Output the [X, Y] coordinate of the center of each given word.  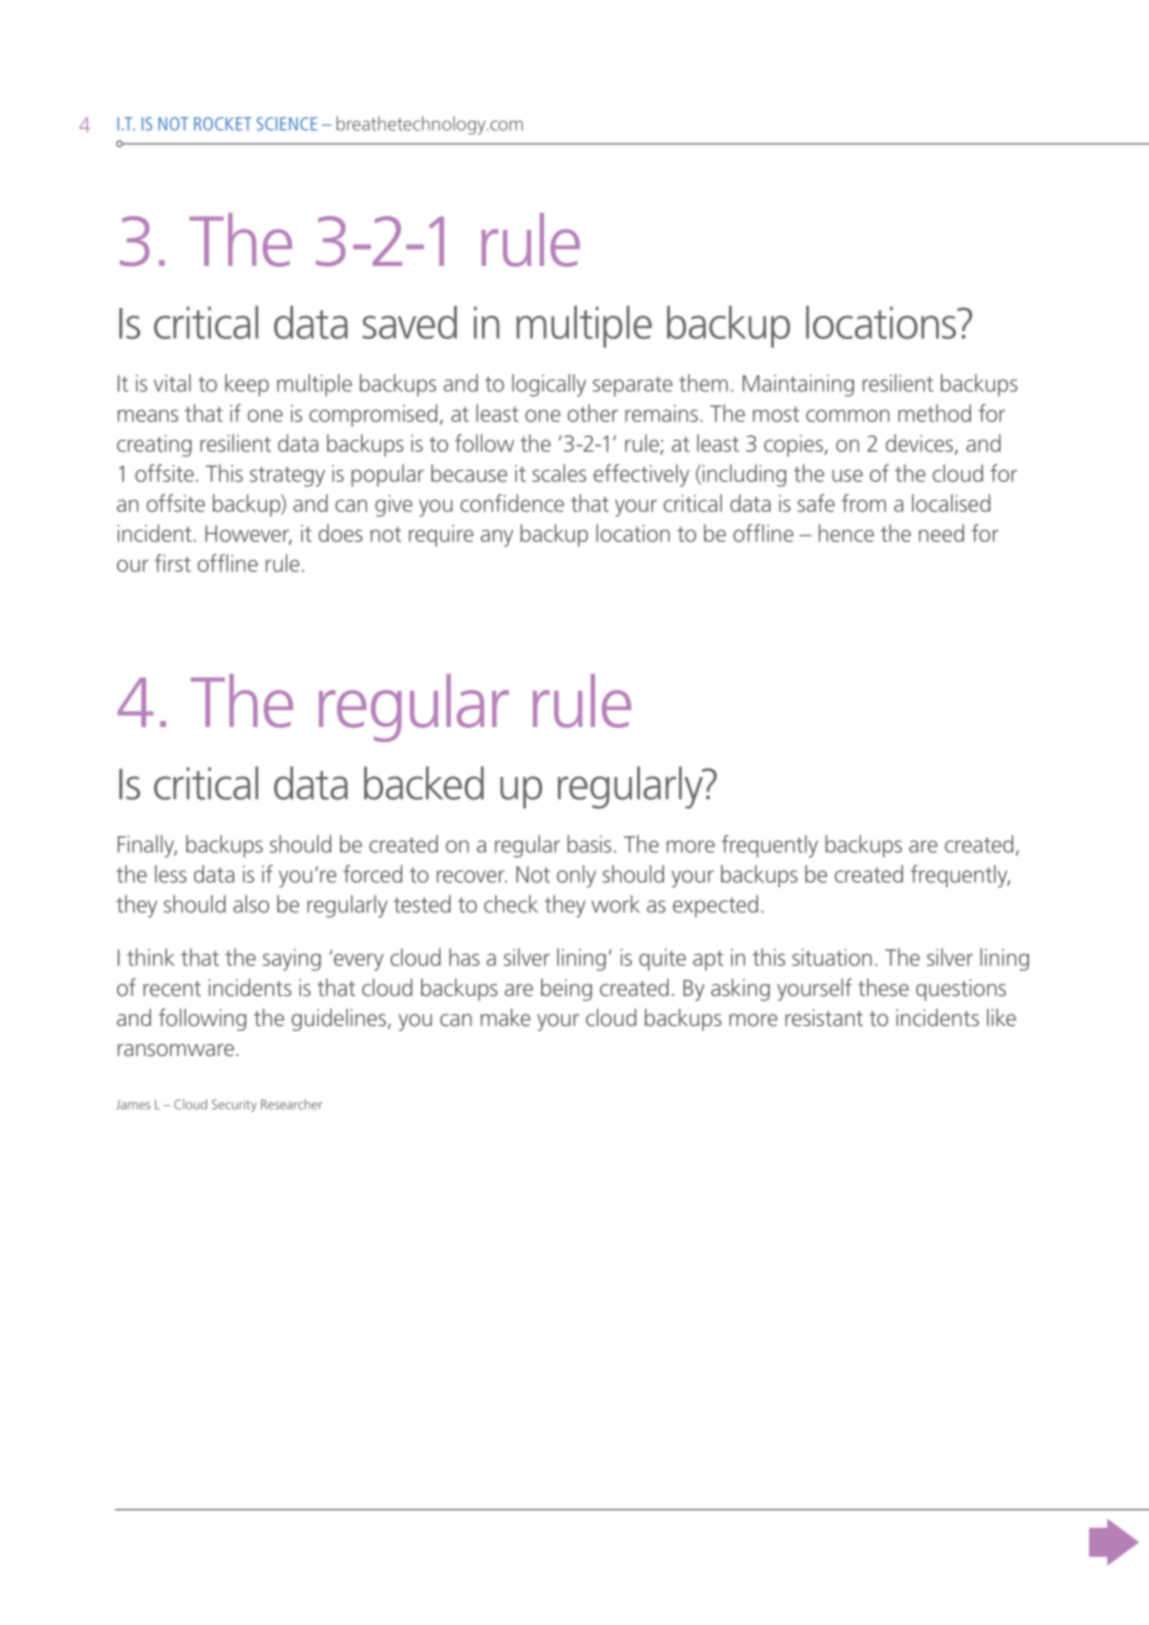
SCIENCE [287, 124]
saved [409, 322]
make [506, 1017]
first [172, 563]
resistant [824, 1017]
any [497, 538]
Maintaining [798, 385]
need [941, 533]
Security [234, 1105]
